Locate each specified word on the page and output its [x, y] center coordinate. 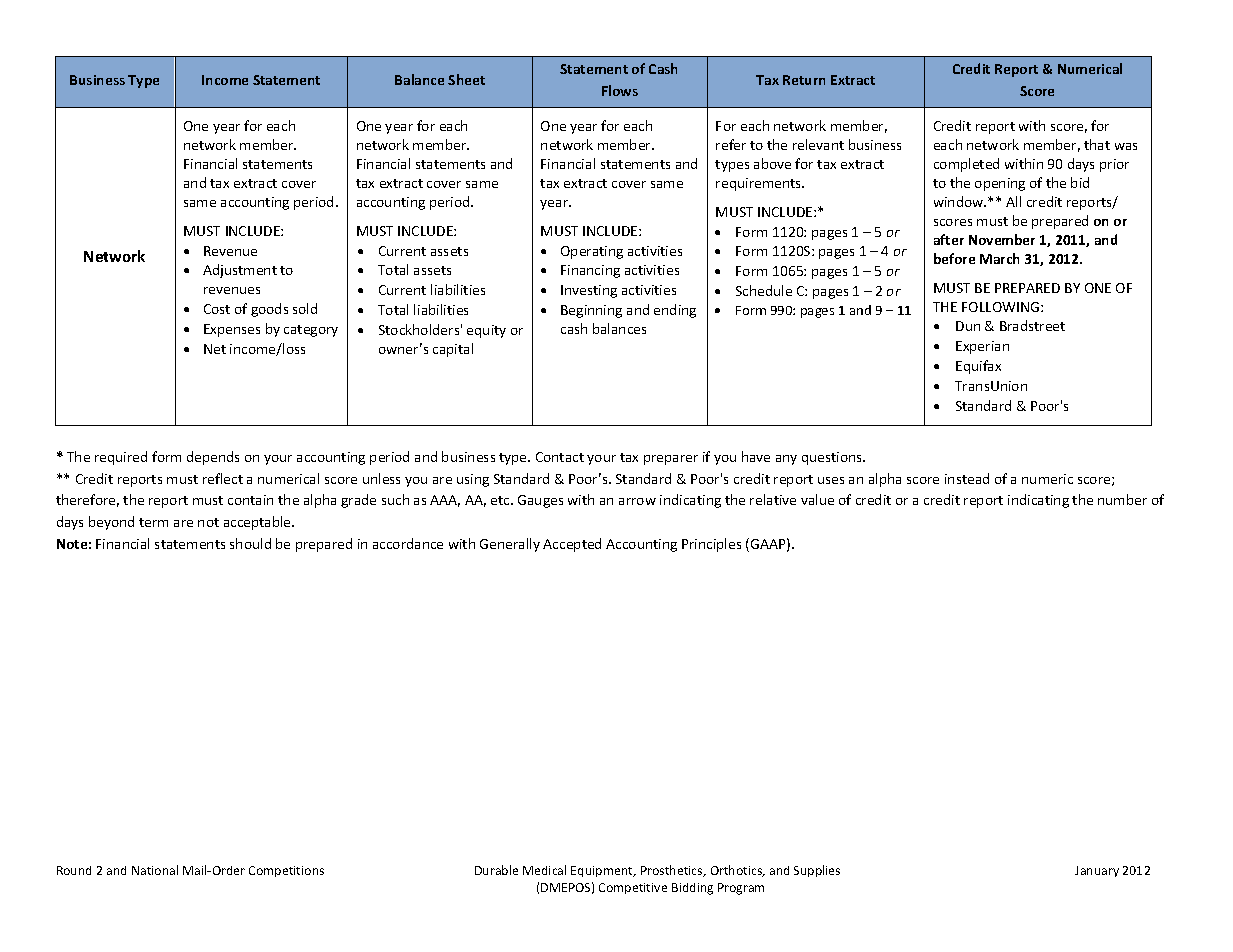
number [1122, 499]
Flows [620, 90]
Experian [982, 347]
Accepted [572, 545]
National [155, 870]
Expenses [232, 330]
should [250, 543]
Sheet [466, 79]
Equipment [603, 871]
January [1097, 871]
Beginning [591, 311]
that [1097, 144]
